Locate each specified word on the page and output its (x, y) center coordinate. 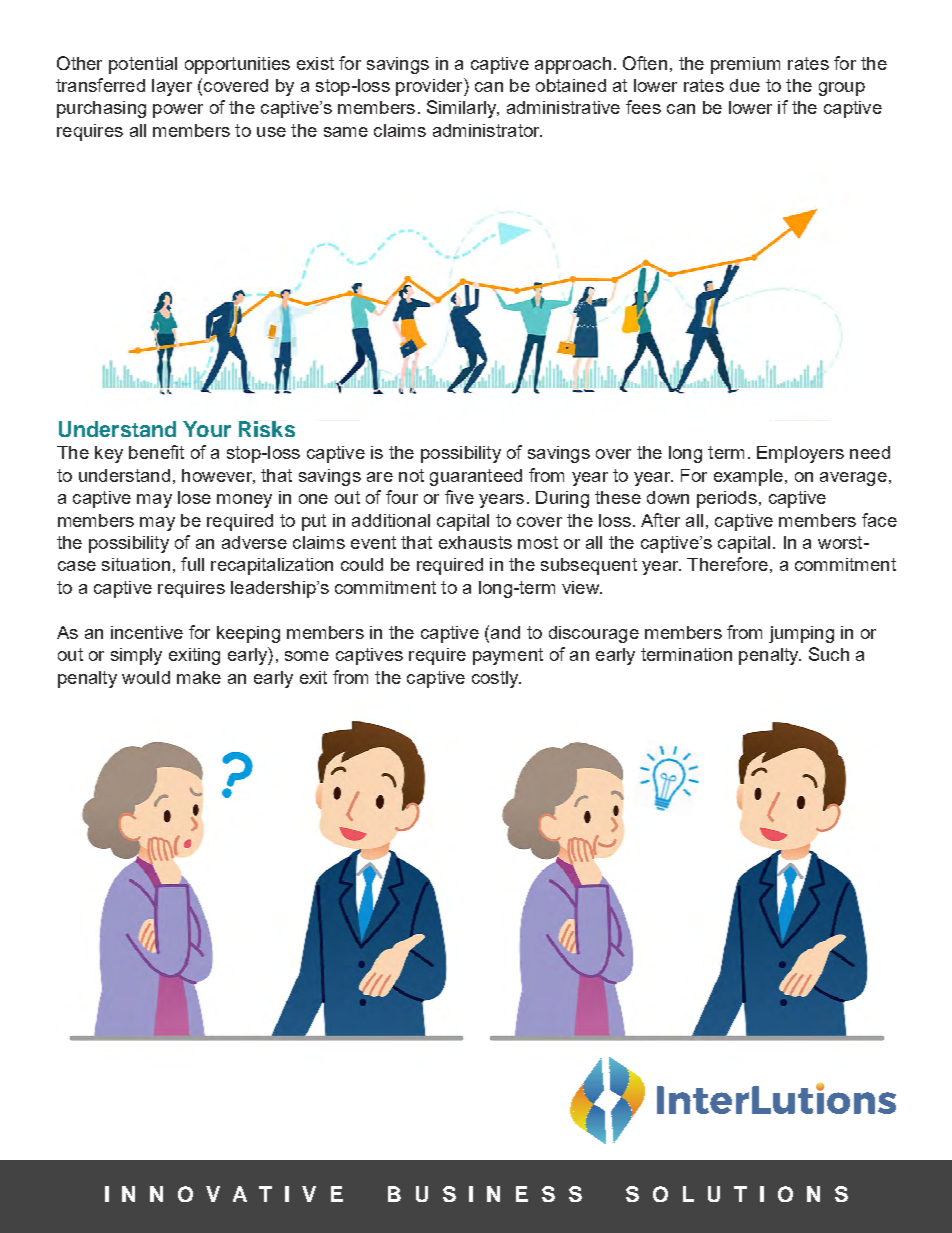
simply (136, 656)
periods (727, 499)
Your (207, 429)
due (745, 85)
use (271, 132)
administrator (487, 130)
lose (194, 497)
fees (643, 107)
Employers (800, 454)
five (459, 497)
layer (172, 87)
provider (430, 87)
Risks (267, 429)
